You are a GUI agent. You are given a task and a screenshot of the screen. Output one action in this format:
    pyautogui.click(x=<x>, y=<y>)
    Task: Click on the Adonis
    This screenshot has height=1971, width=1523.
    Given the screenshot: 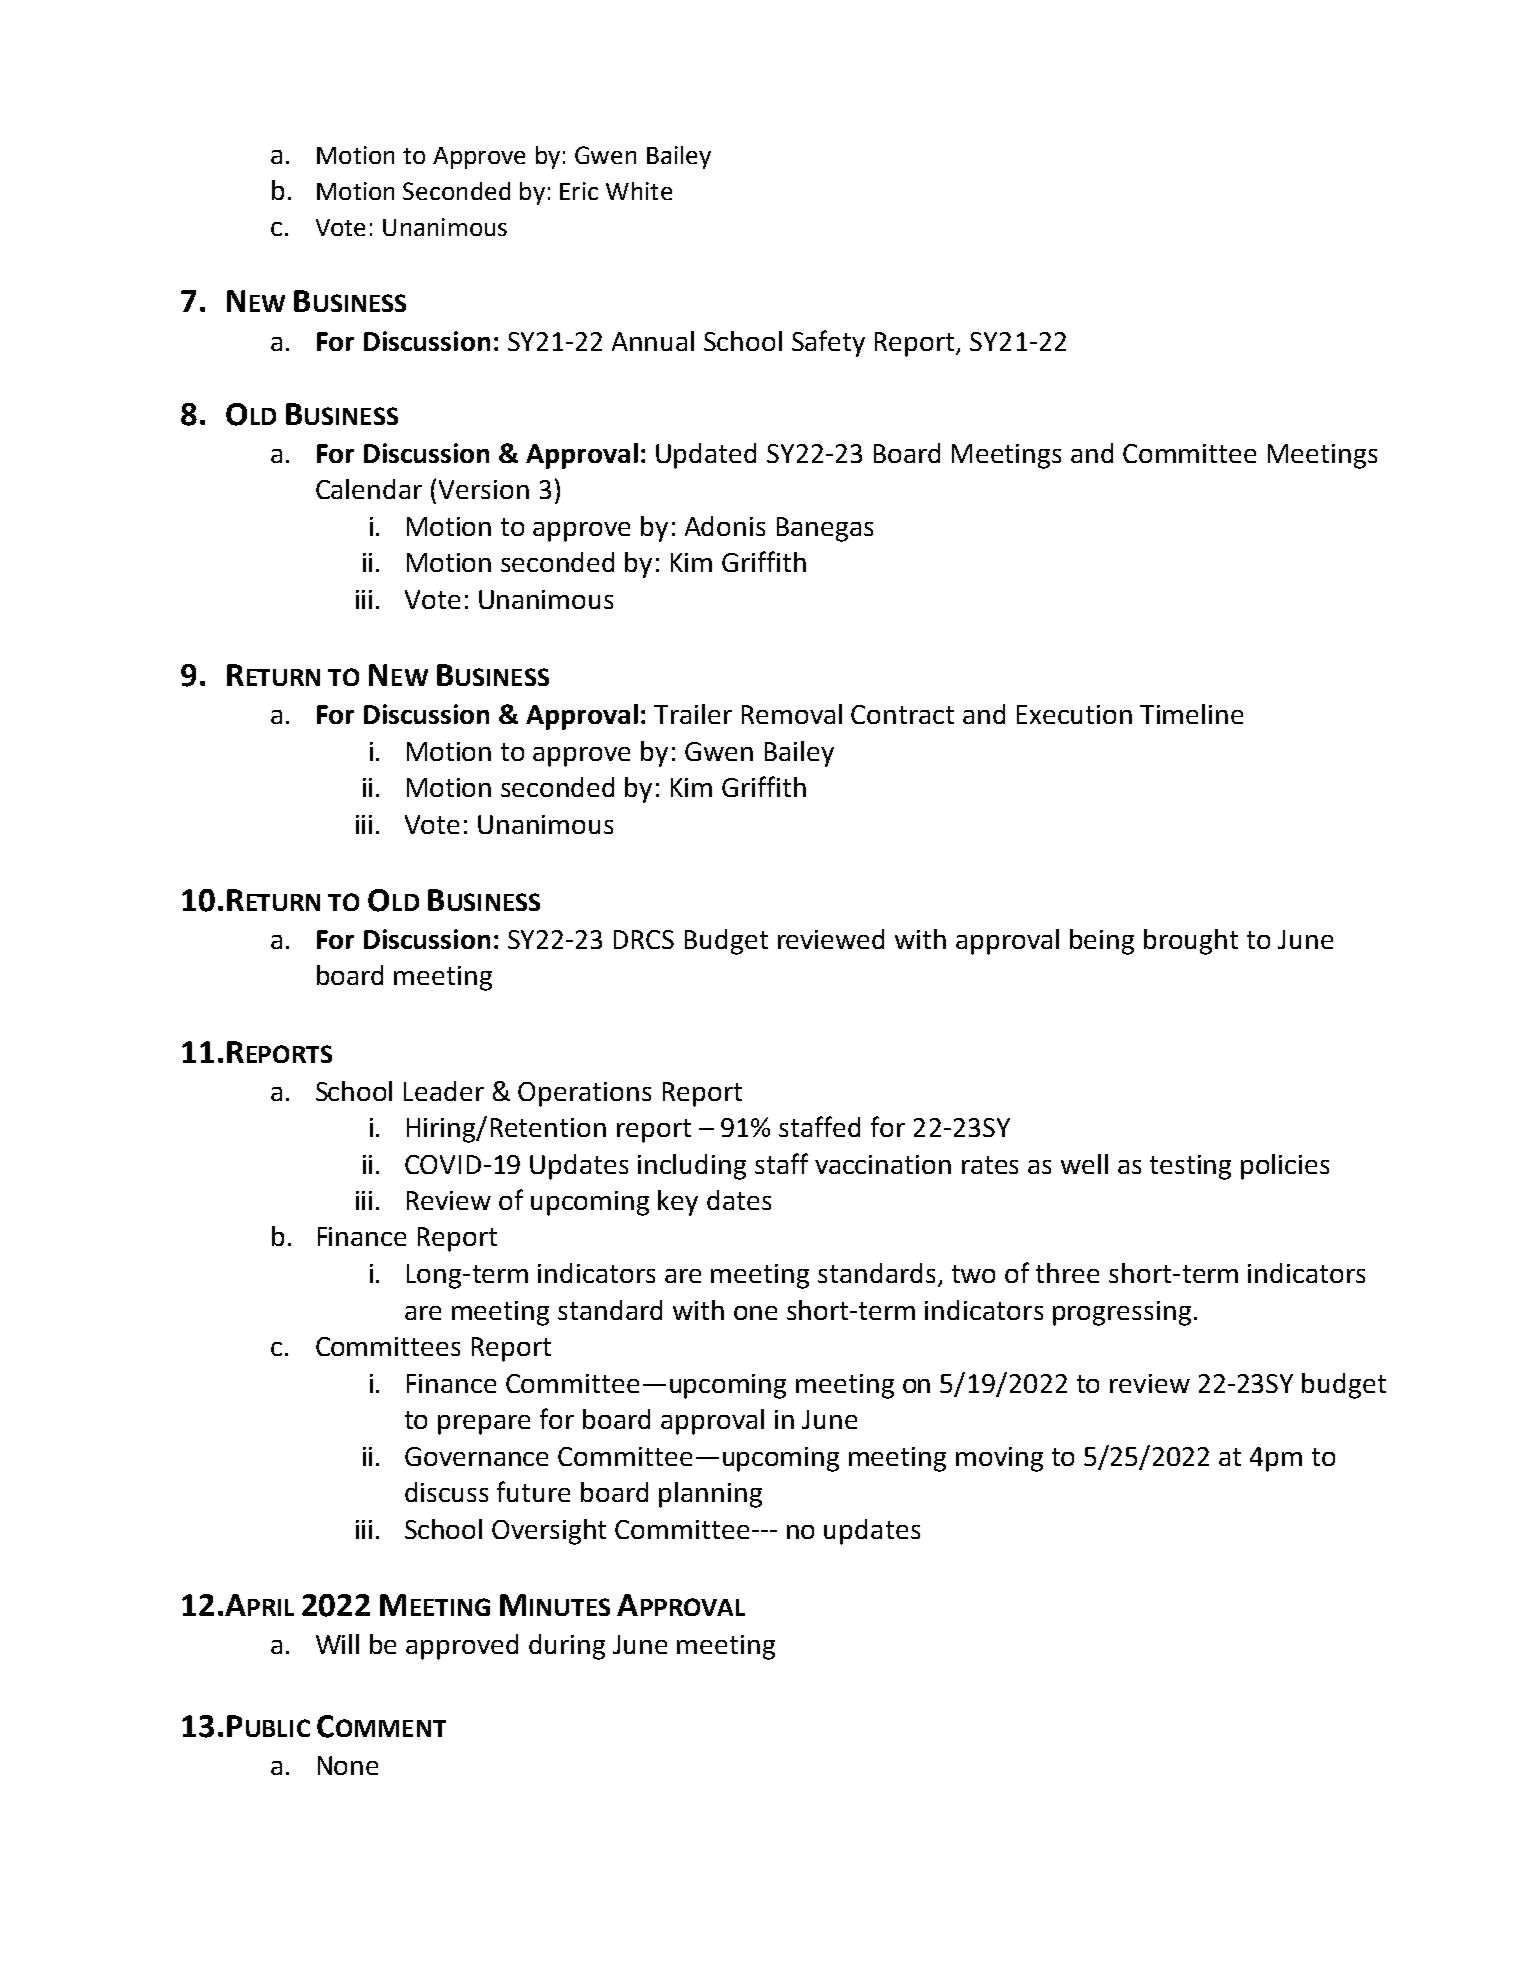 What is the action you would take?
    pyautogui.click(x=725, y=526)
